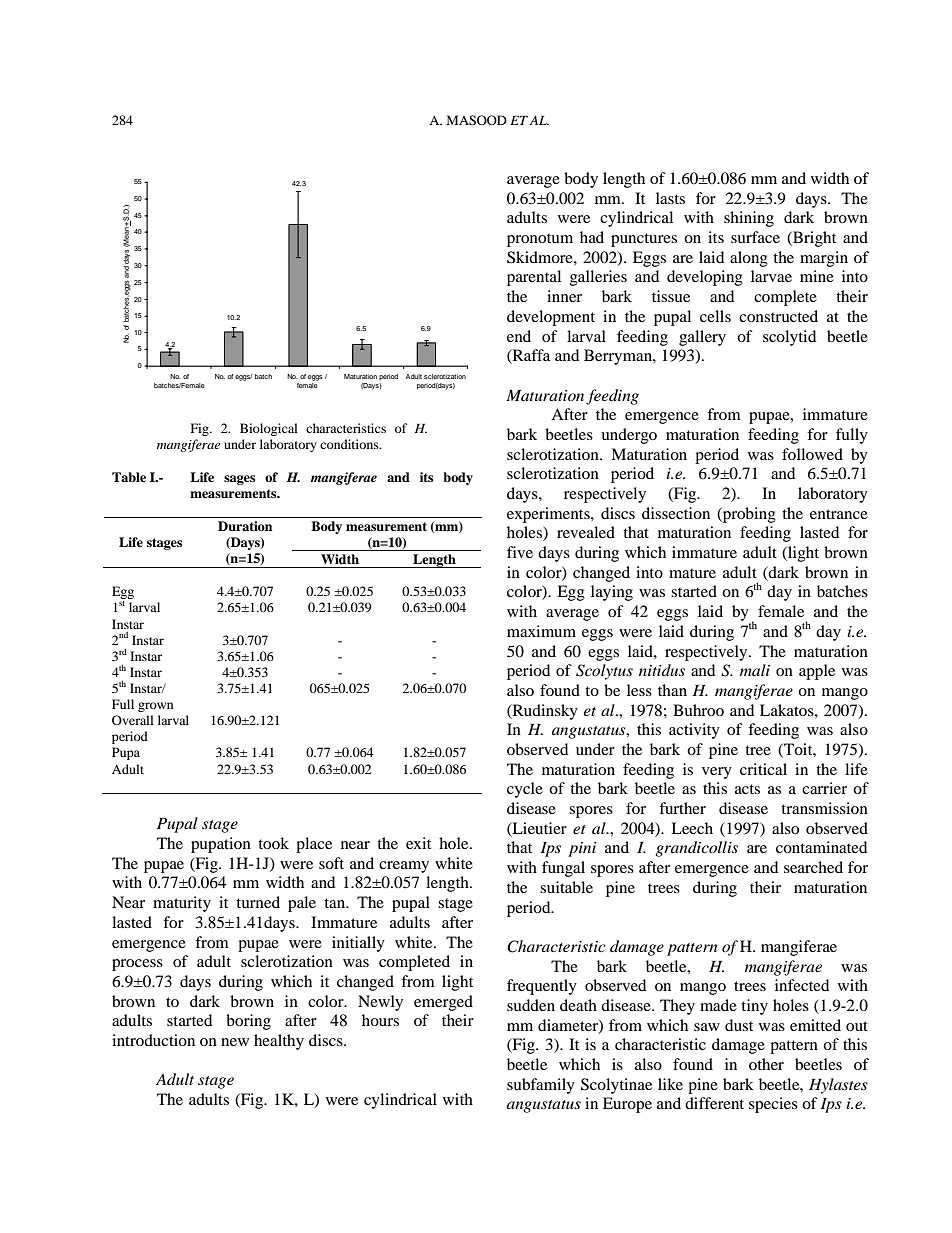 The height and width of the screenshot is (1233, 952). Describe the element at coordinates (749, 219) in the screenshot. I see `shining` at that location.
